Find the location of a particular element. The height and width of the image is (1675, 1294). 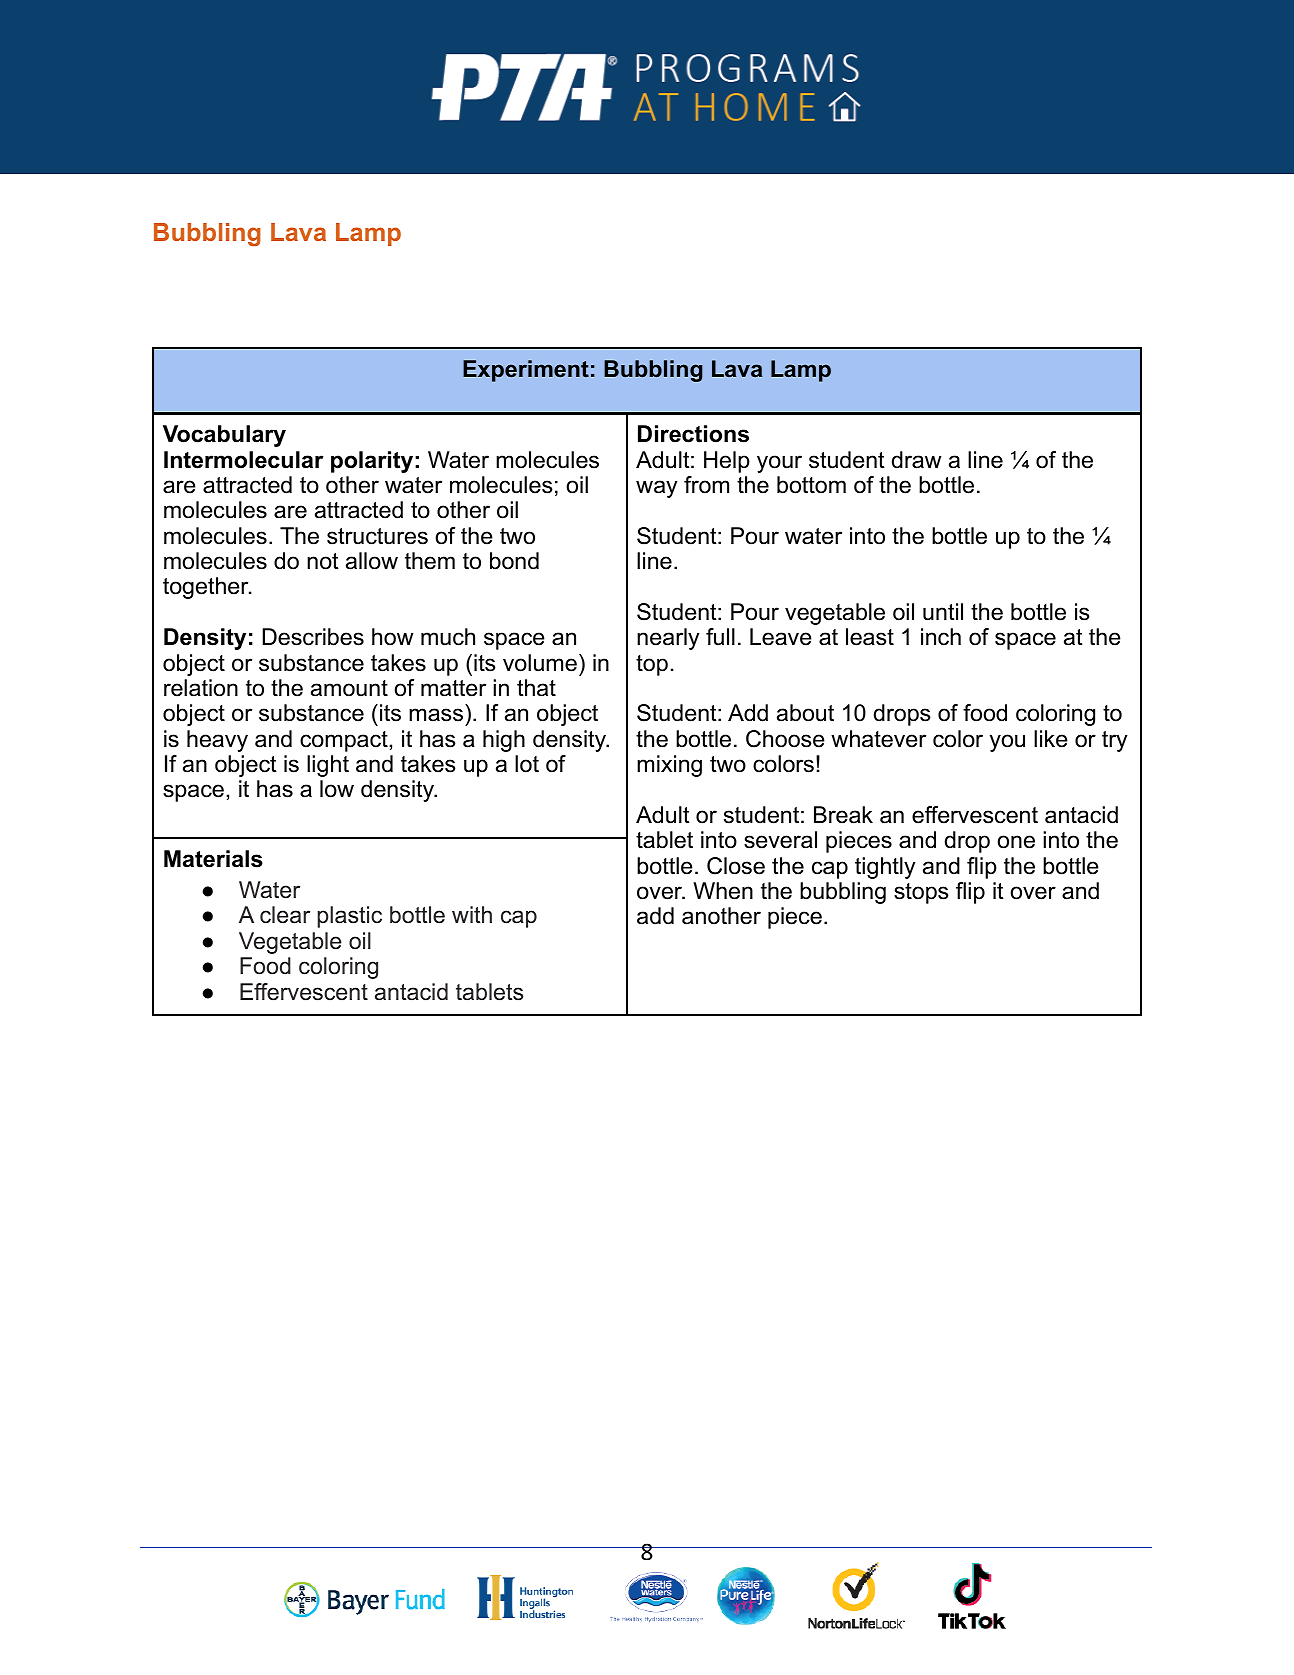

draw is located at coordinates (917, 460).
